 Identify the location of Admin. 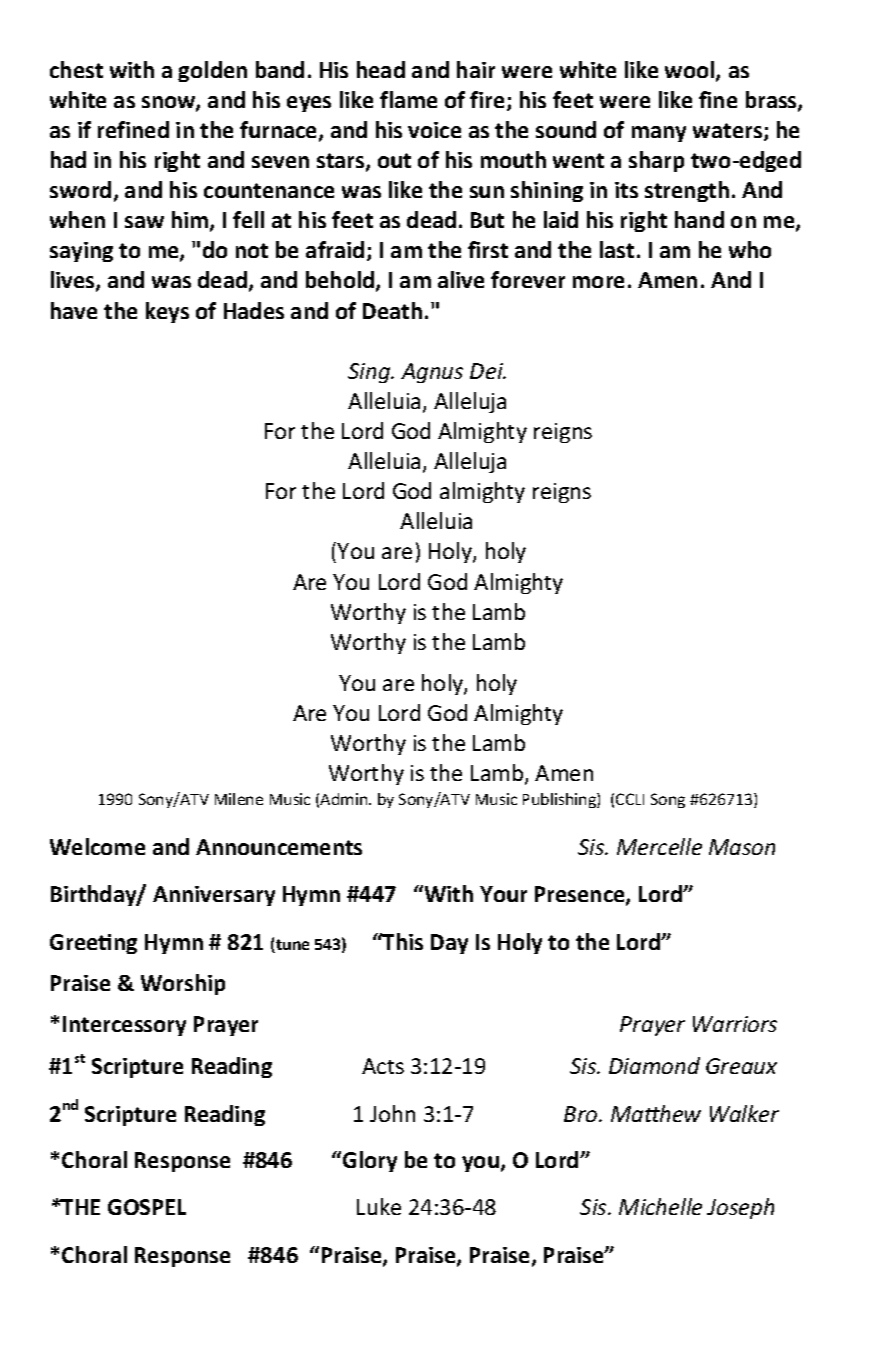
(345, 799).
